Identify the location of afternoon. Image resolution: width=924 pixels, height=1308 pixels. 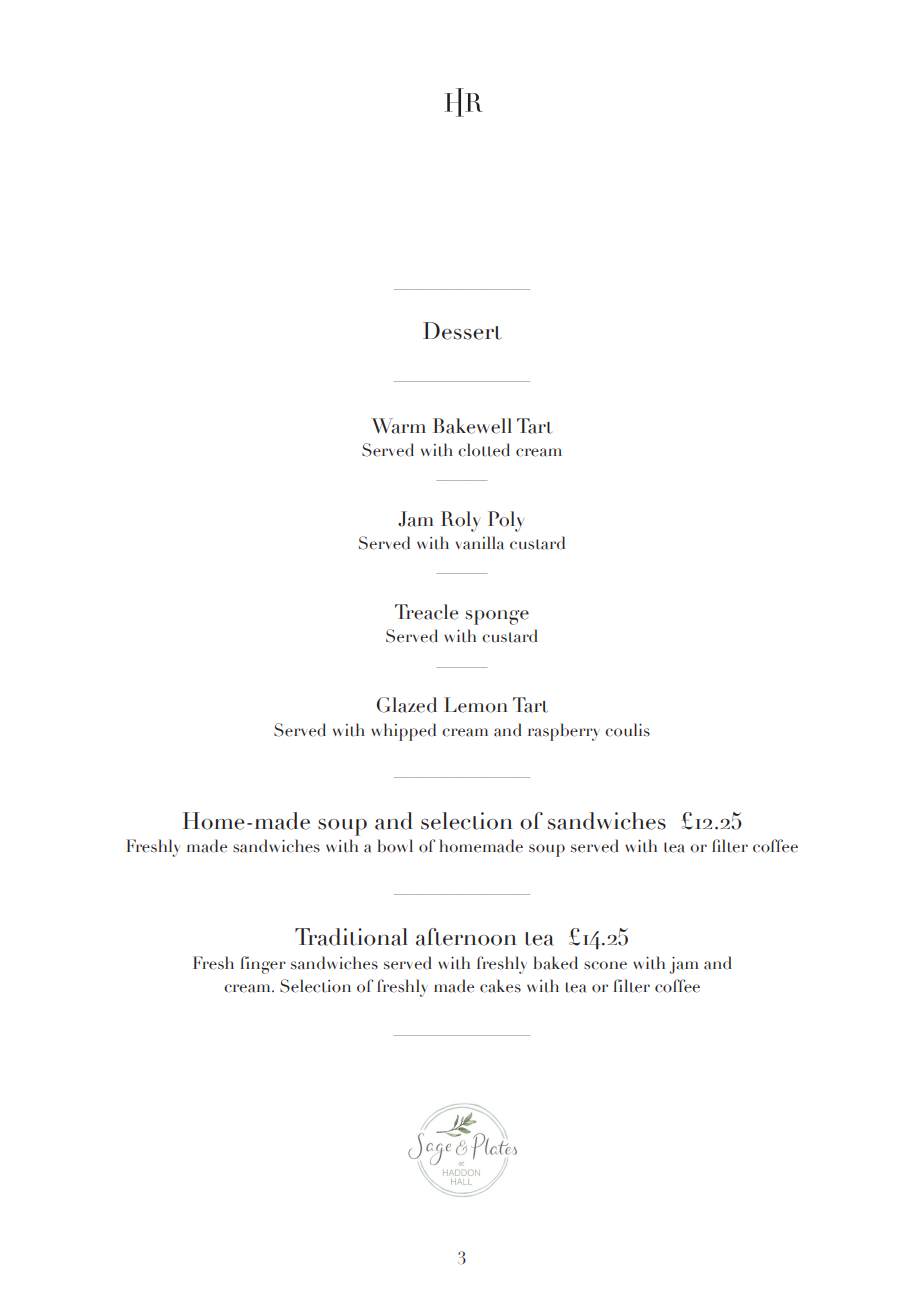
(466, 937).
